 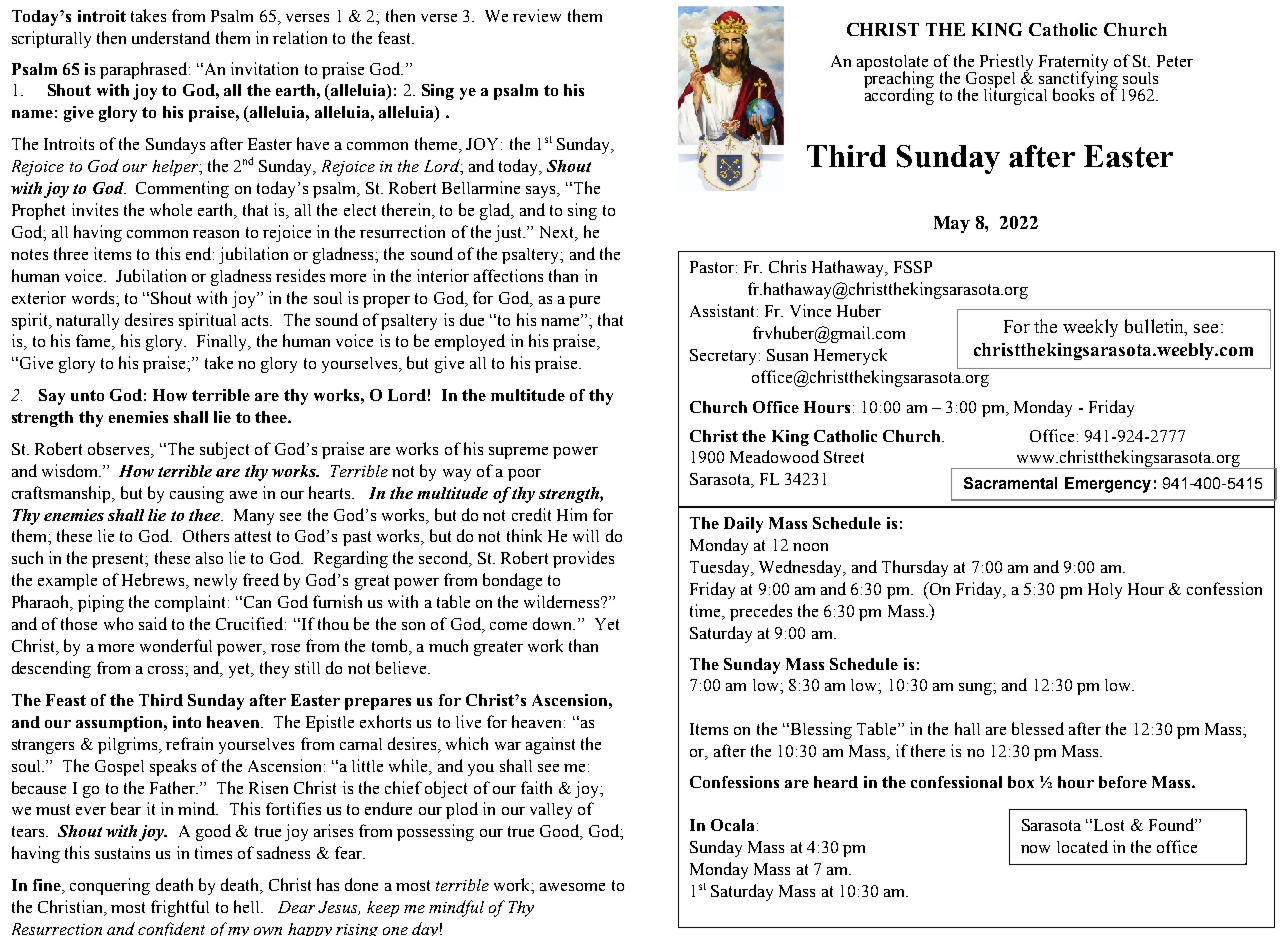 I want to click on cross, so click(x=167, y=670).
